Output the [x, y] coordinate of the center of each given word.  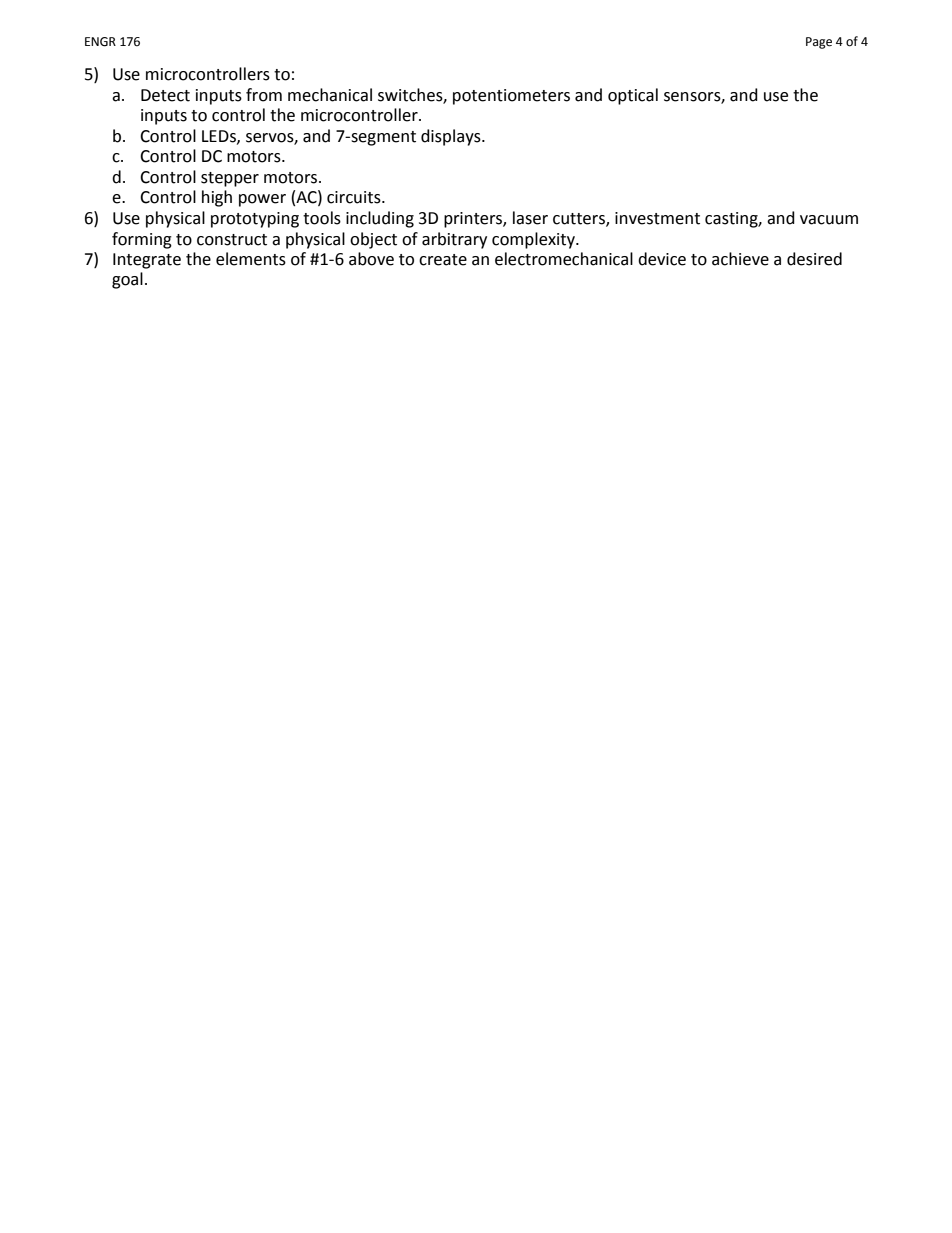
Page [819, 43]
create [443, 260]
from [264, 95]
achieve [740, 259]
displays [452, 137]
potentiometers [511, 97]
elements [251, 259]
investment [657, 218]
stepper [230, 179]
